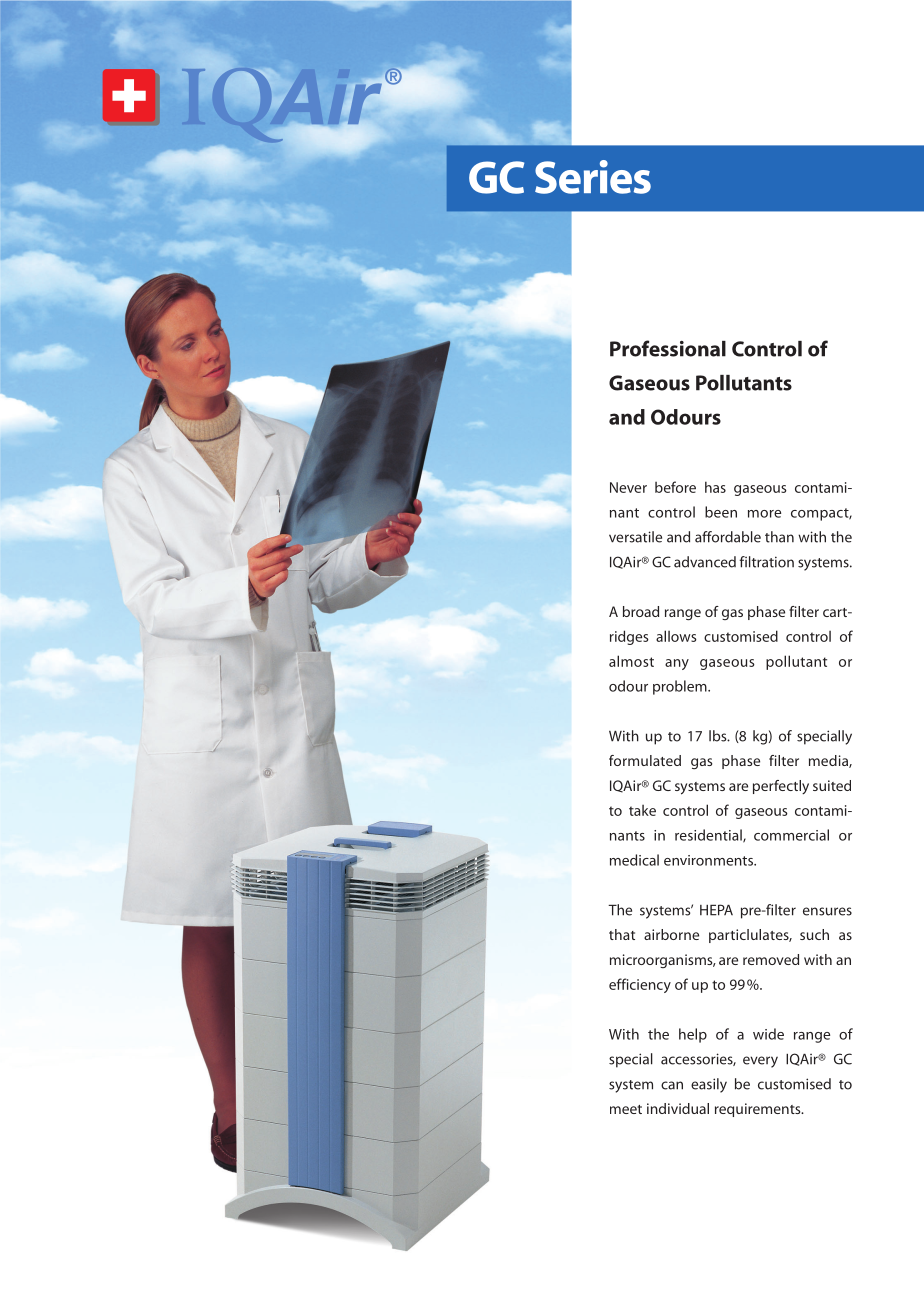 This screenshot has height=1308, width=924. What do you see at coordinates (766, 562) in the screenshot?
I see `filtration` at bounding box center [766, 562].
